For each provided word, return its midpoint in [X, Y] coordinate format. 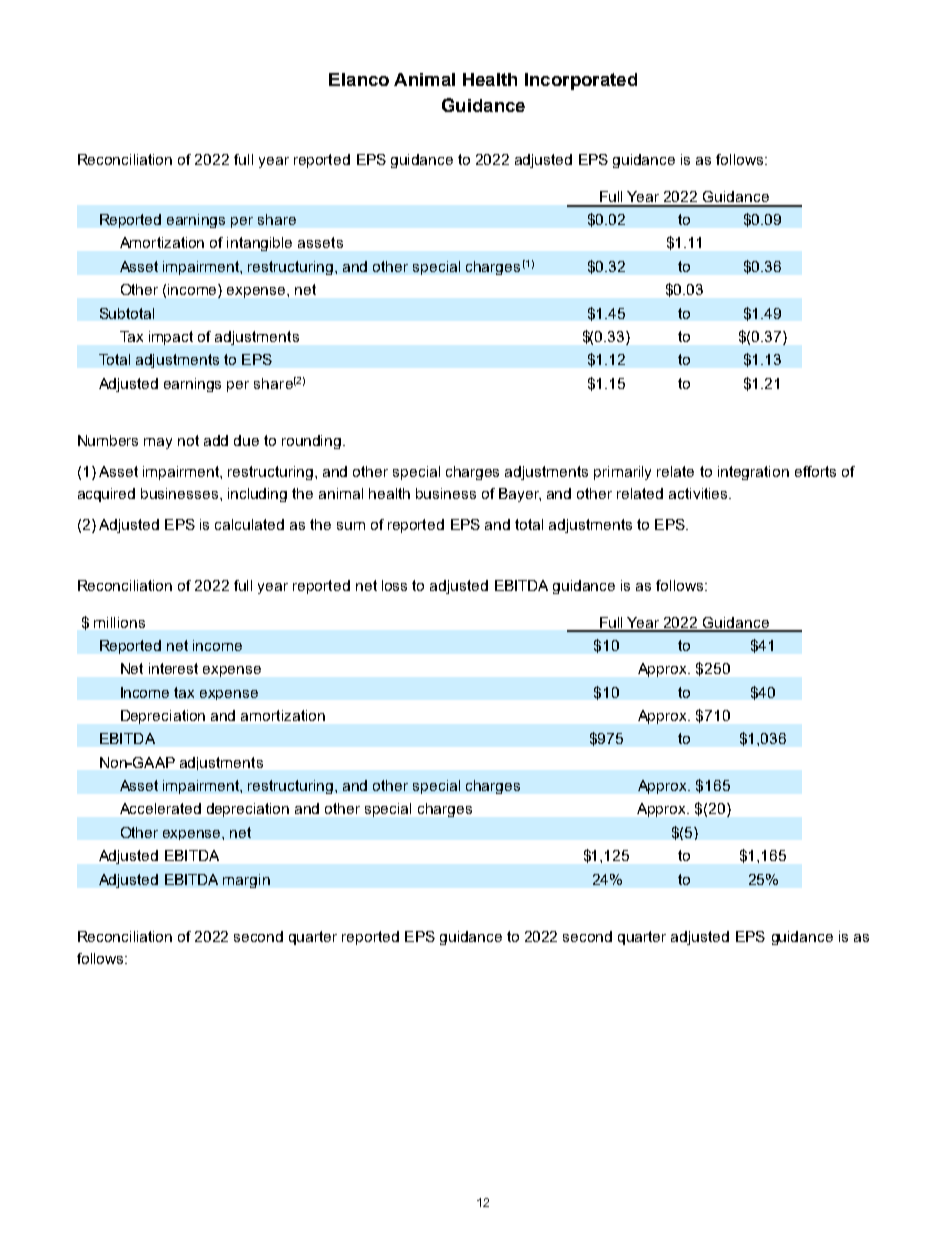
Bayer [520, 495]
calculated [249, 524]
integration [753, 473]
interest [173, 668]
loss [394, 585]
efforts [815, 471]
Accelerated [160, 808]
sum [351, 526]
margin [246, 881]
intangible [259, 244]
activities [699, 493]
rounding [313, 442]
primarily [622, 473]
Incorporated [581, 81]
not [188, 440]
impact [171, 338]
